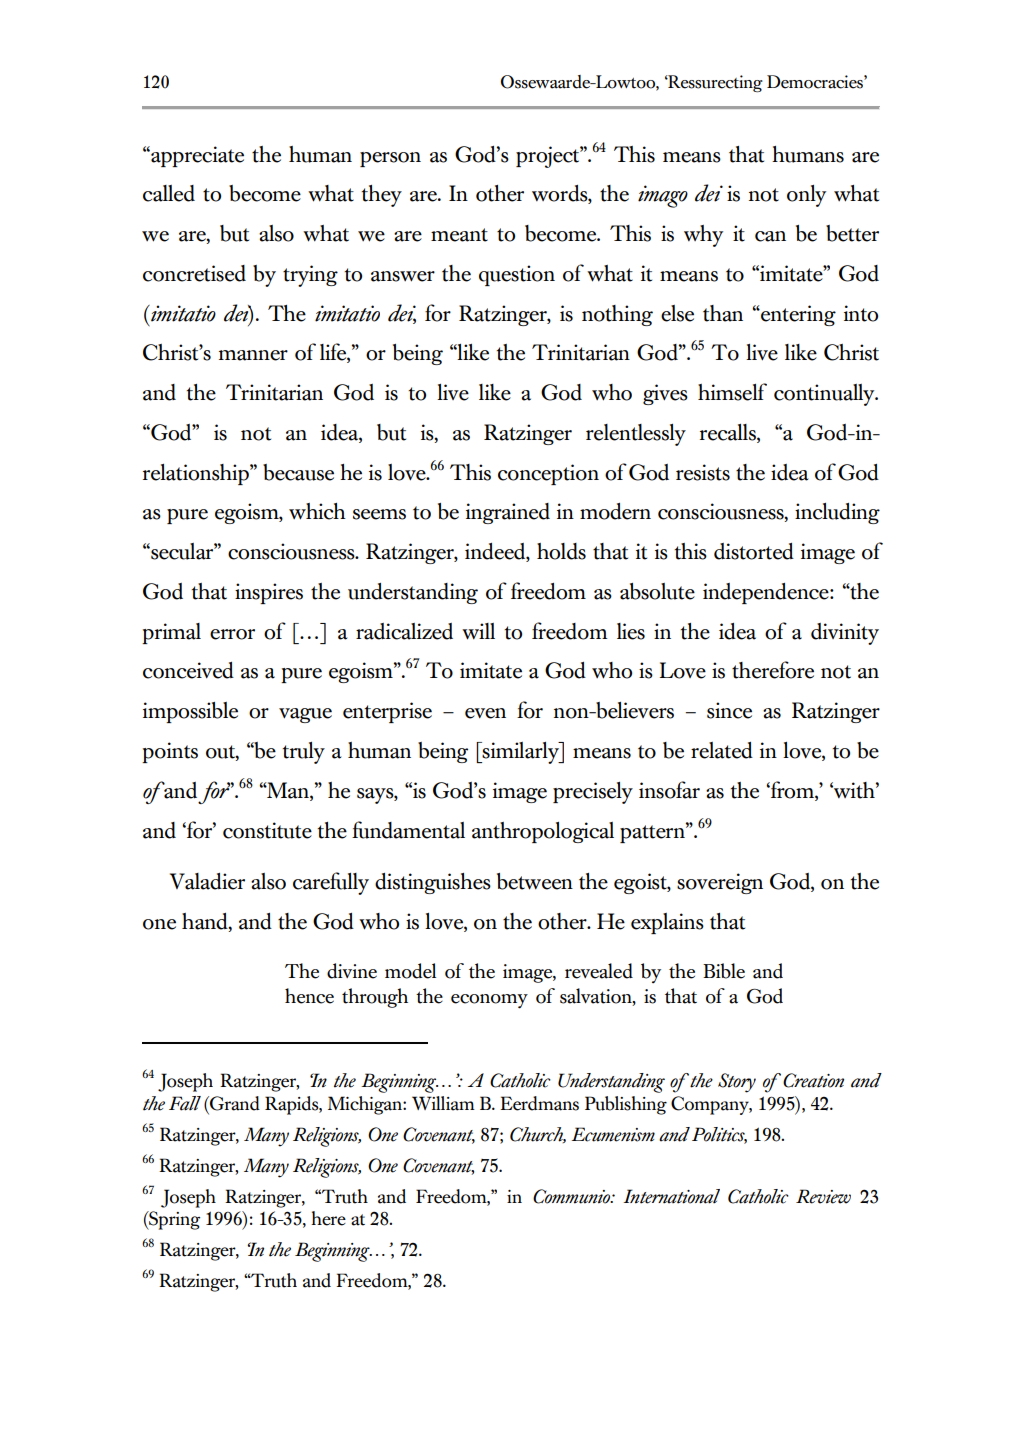 This image has width=1022, height=1443. What do you see at coordinates (754, 551) in the image?
I see `distorted` at bounding box center [754, 551].
